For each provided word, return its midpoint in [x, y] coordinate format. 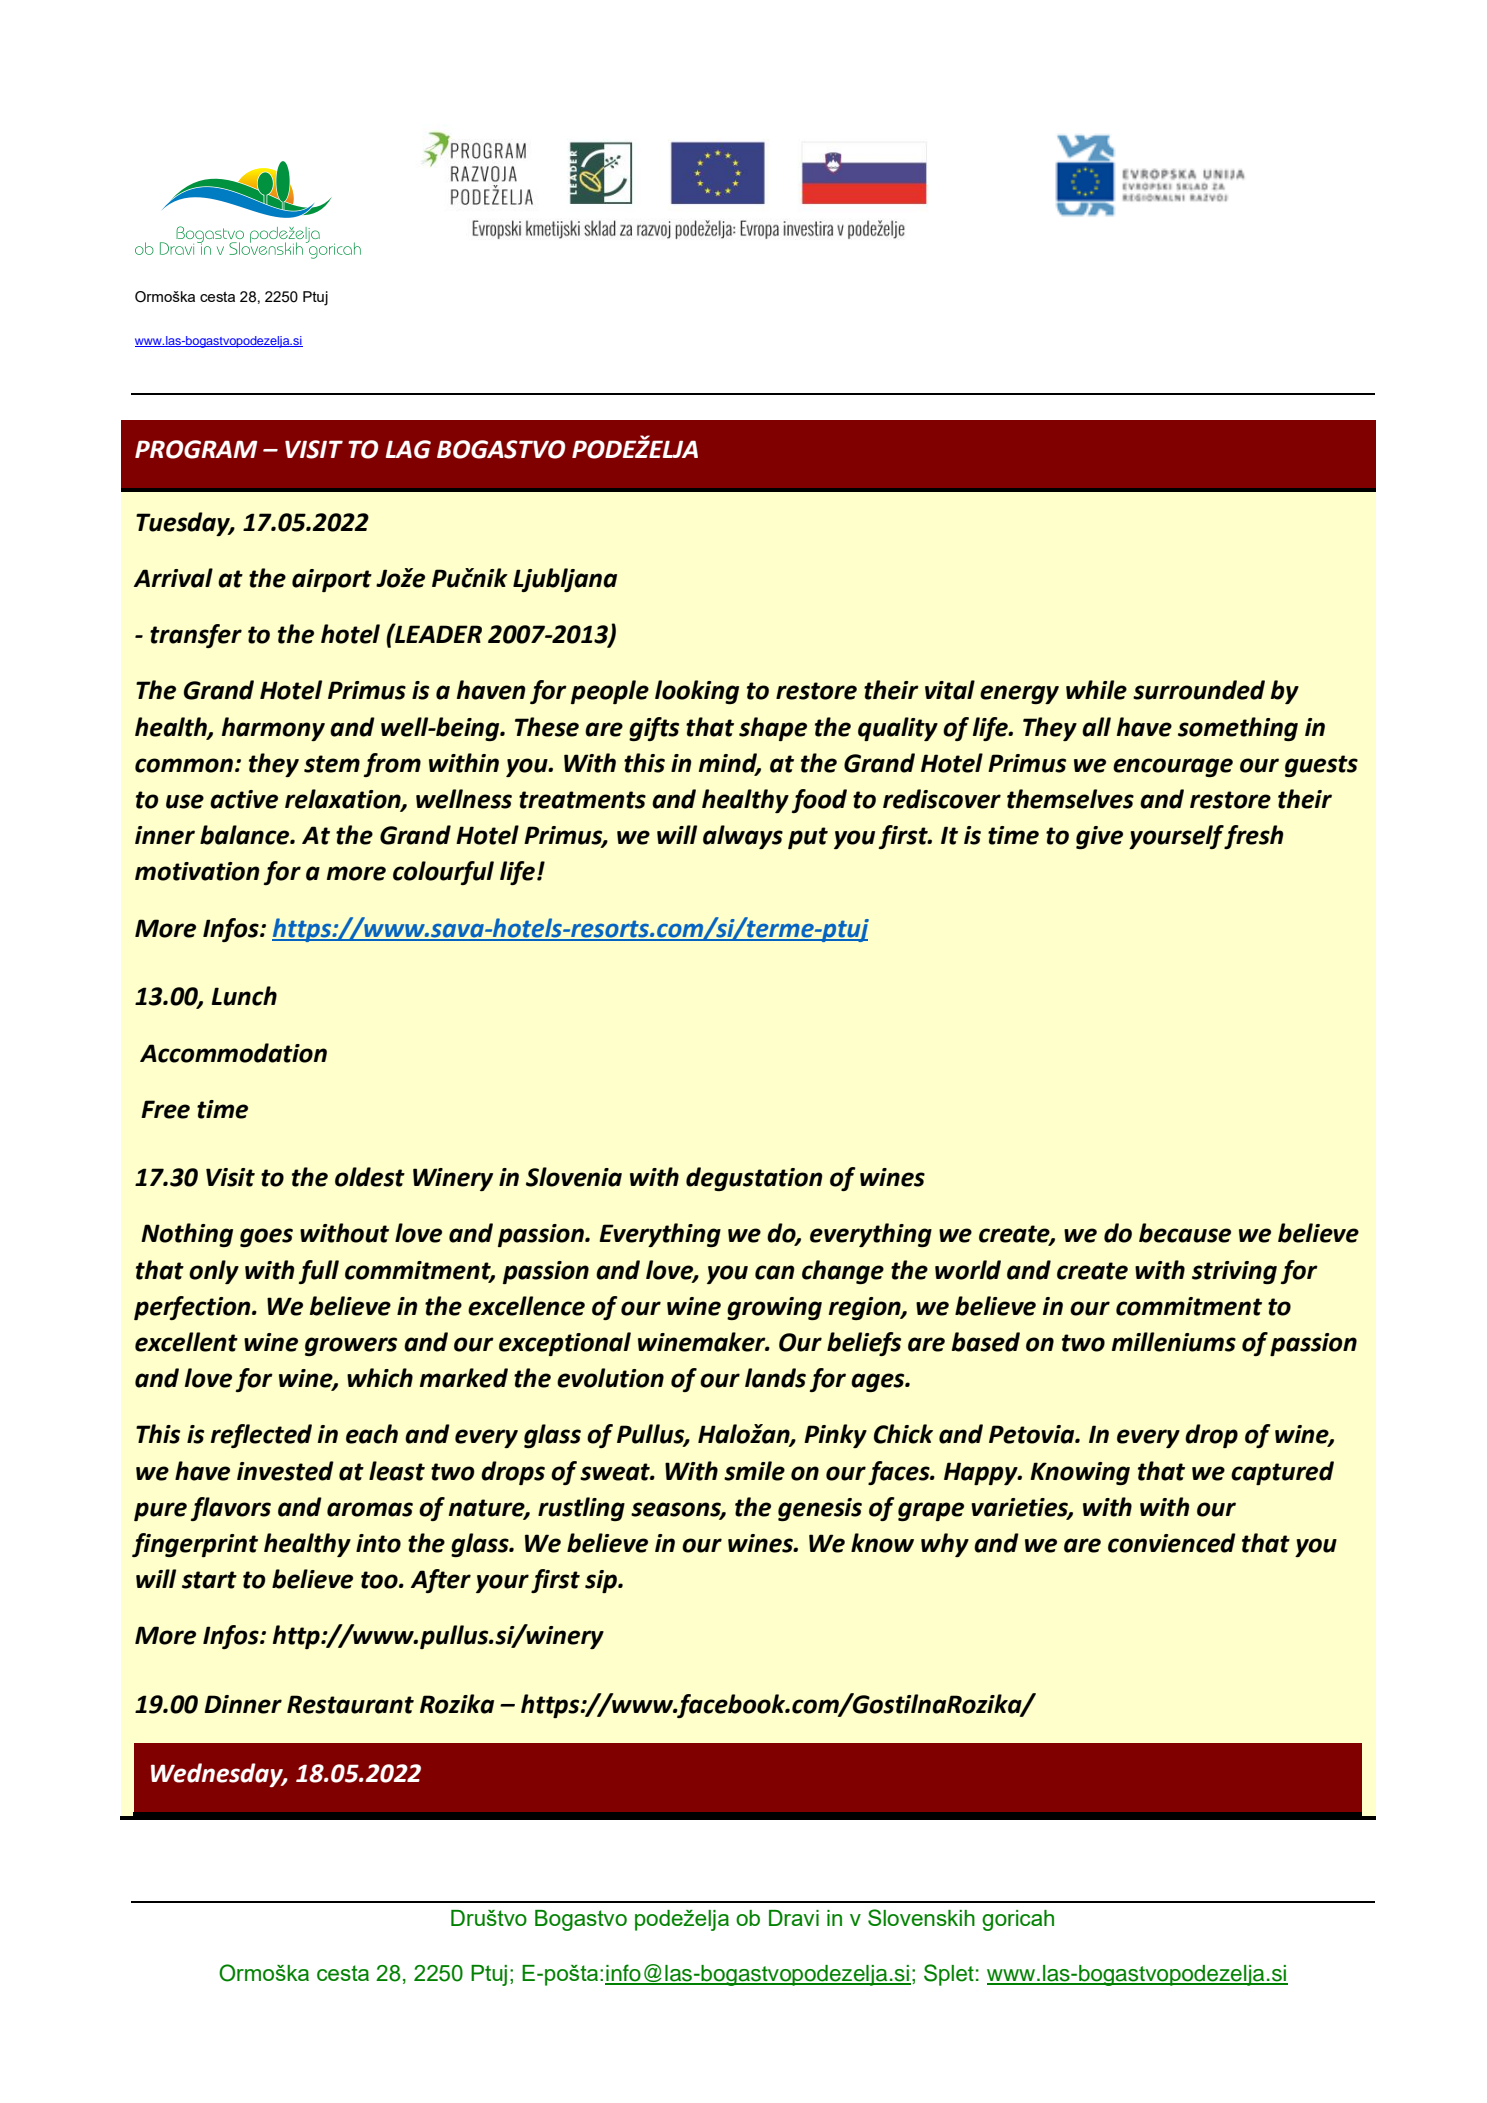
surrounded [1199, 690]
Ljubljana [565, 580]
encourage [1173, 767]
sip [602, 1581]
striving [1234, 1272]
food [819, 801]
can [775, 1272]
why [945, 1545]
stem [332, 764]
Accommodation [233, 1053]
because [1185, 1233]
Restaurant [350, 1704]
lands [775, 1378]
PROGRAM [196, 449]
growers [351, 1346]
